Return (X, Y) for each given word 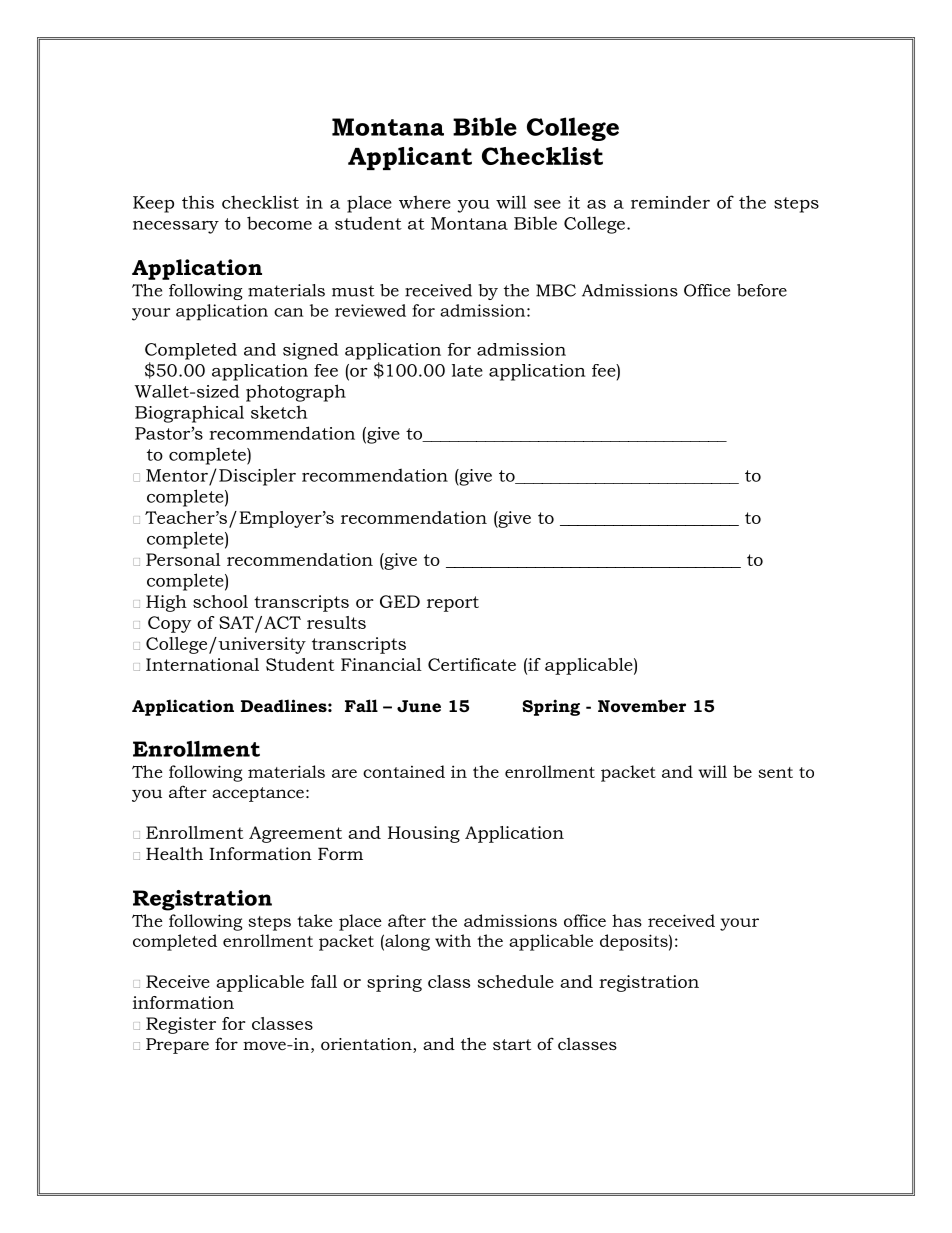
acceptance (258, 794)
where (425, 202)
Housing (424, 834)
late (467, 370)
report (453, 604)
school (220, 601)
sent (775, 772)
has (627, 920)
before (762, 290)
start (512, 1044)
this (198, 202)
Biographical (189, 414)
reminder (670, 202)
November (642, 705)
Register (181, 1025)
